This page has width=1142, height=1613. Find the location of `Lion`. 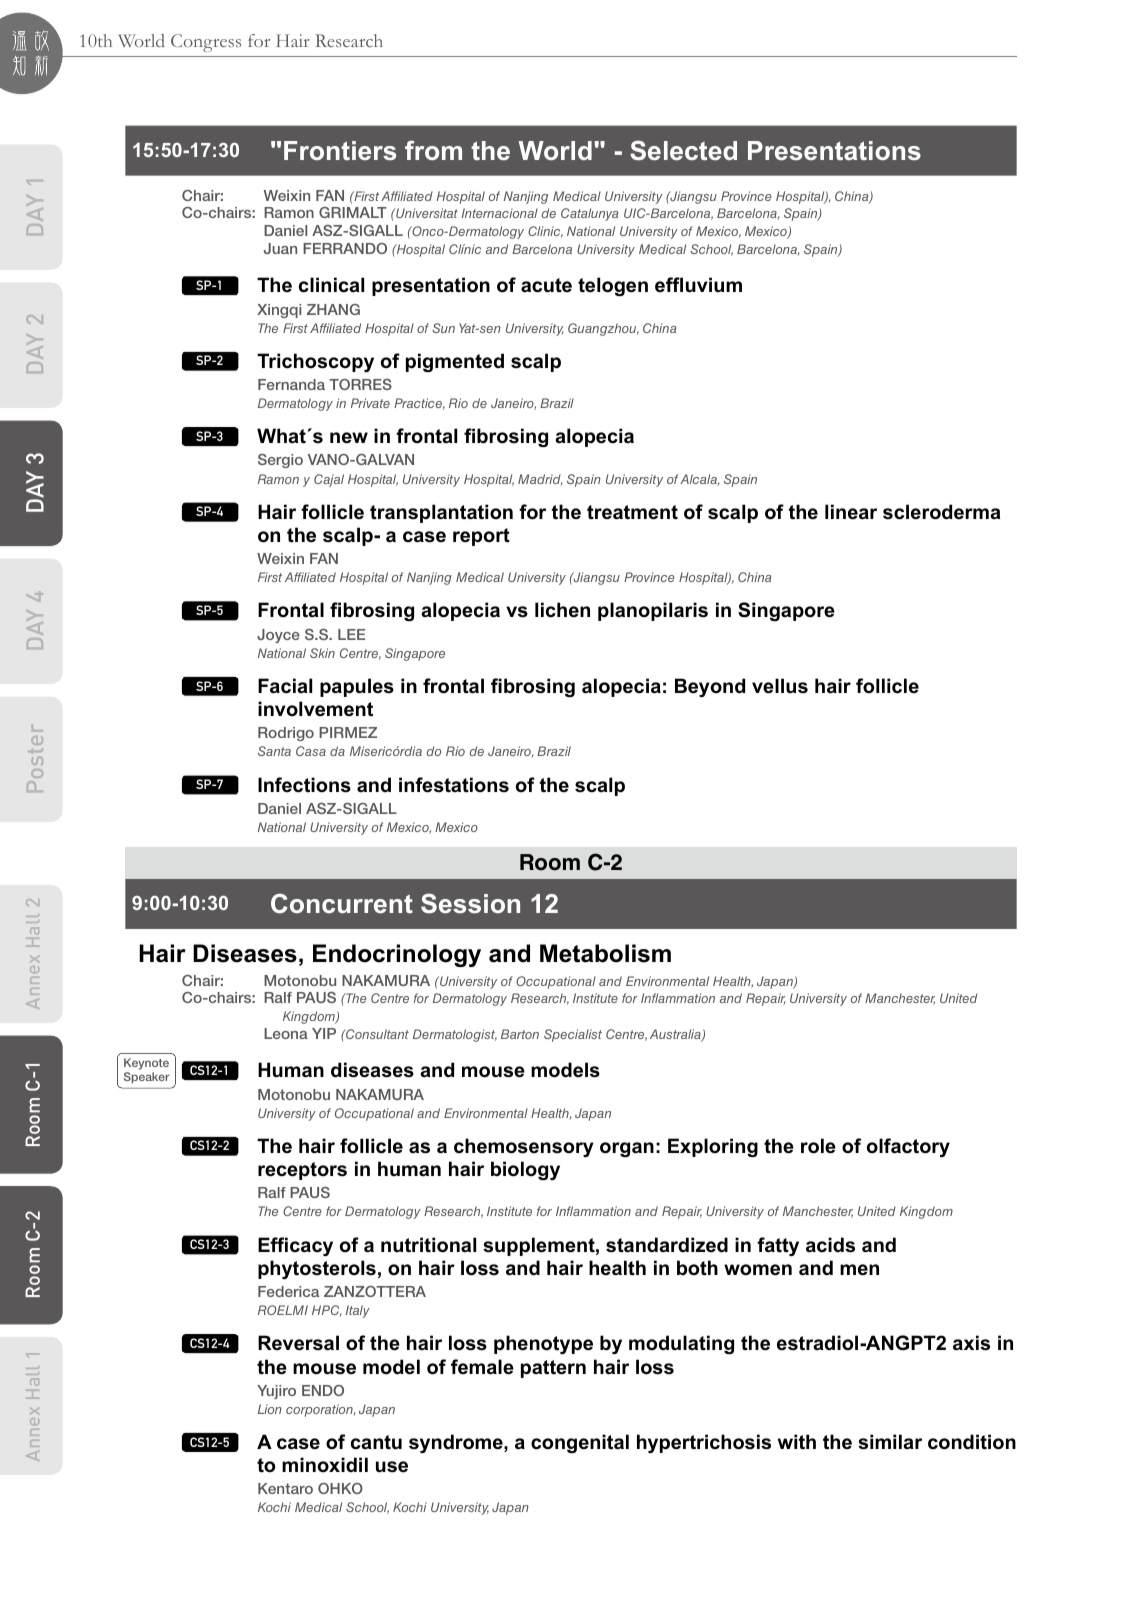

Lion is located at coordinates (270, 1409).
